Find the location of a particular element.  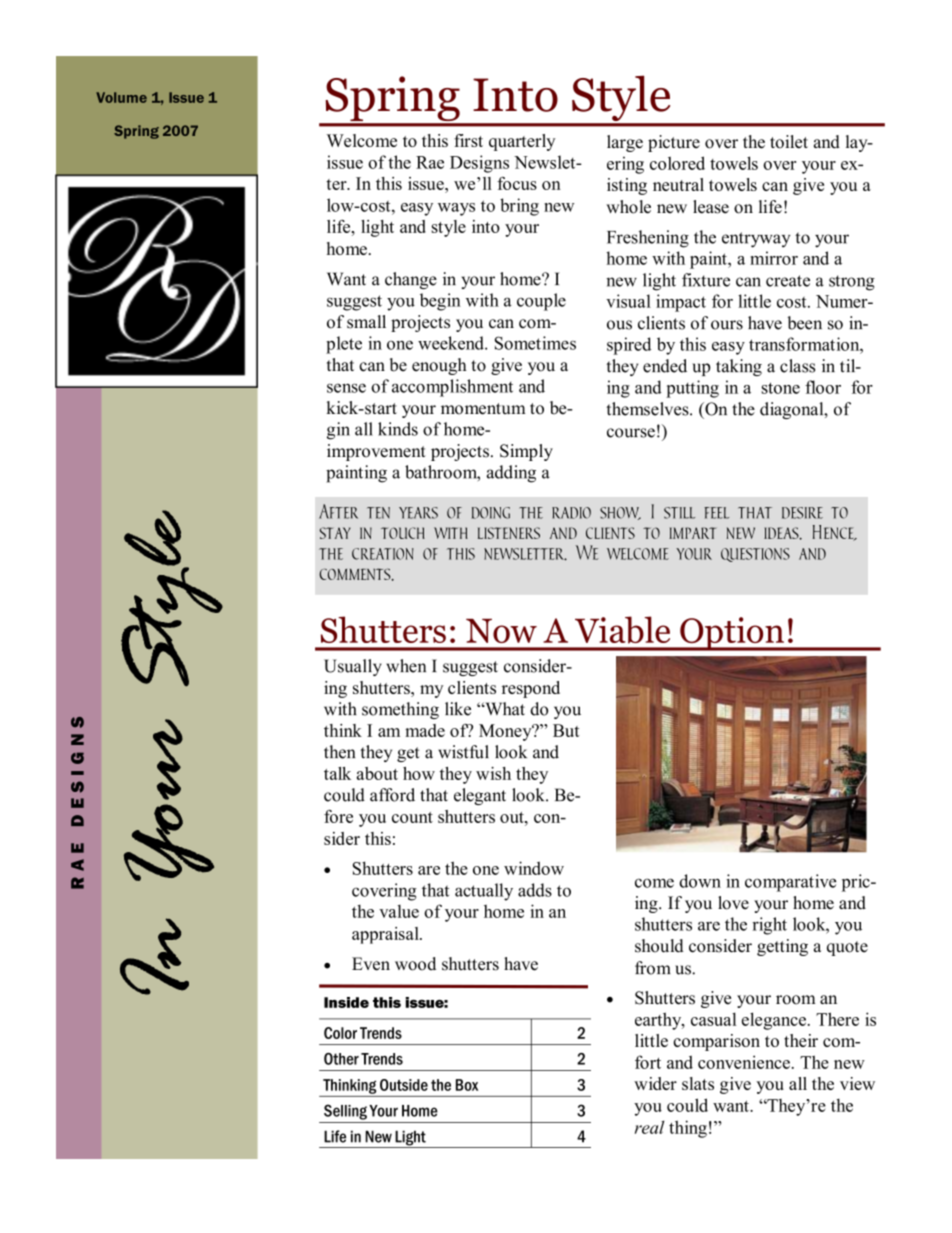

Box is located at coordinates (467, 1085).
